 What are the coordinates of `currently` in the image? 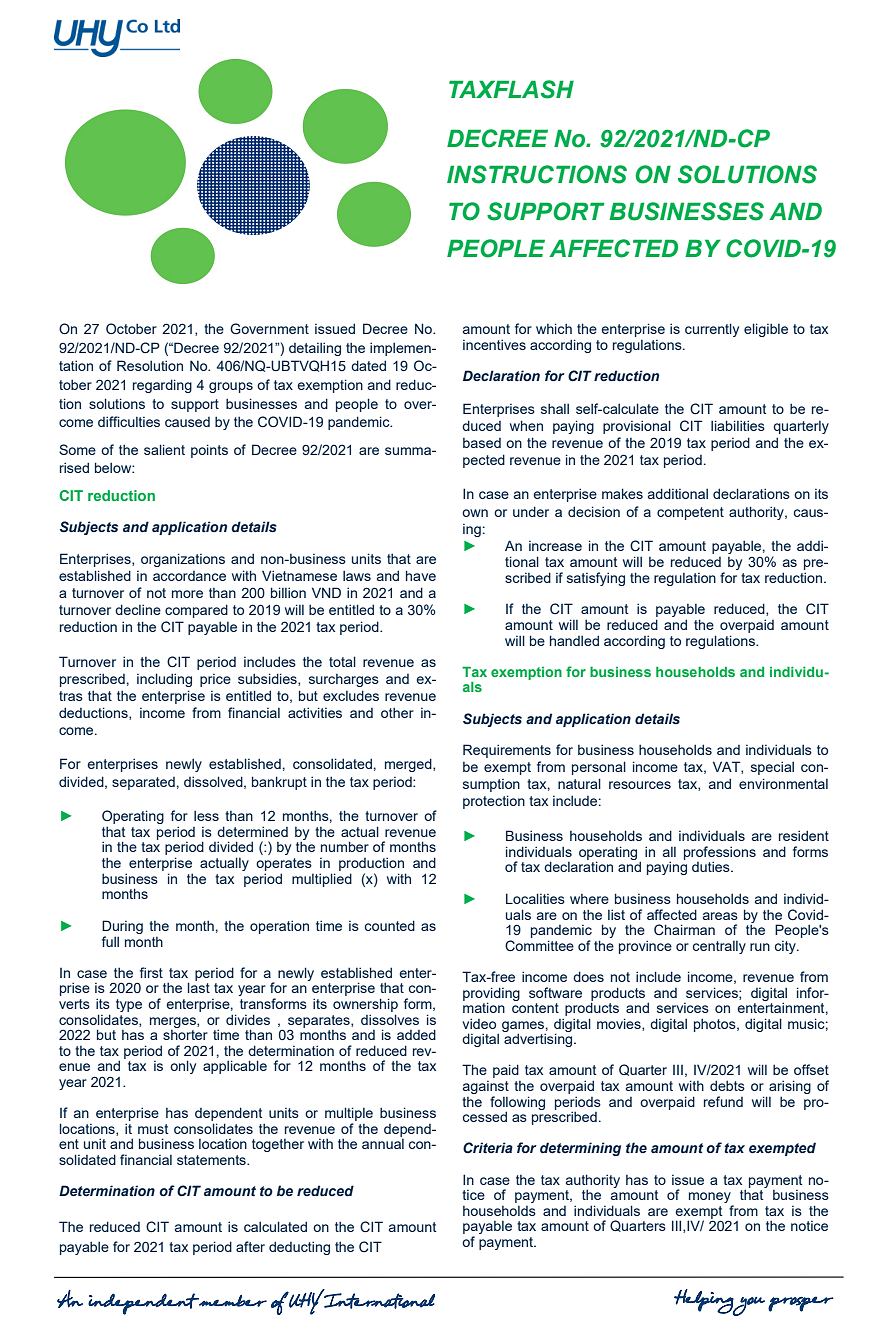 It's located at (712, 330).
